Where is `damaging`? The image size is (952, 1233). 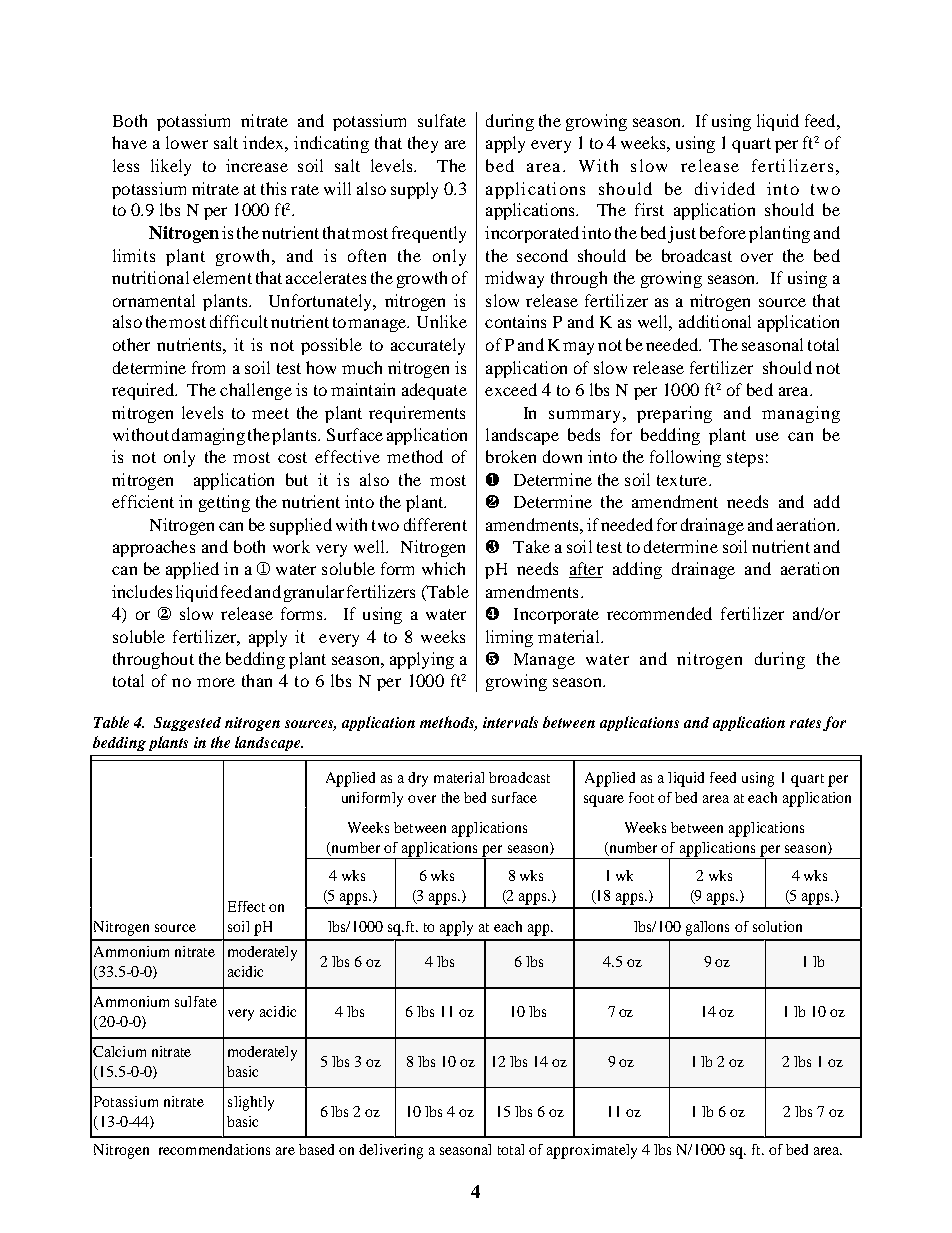
damaging is located at coordinates (208, 436).
